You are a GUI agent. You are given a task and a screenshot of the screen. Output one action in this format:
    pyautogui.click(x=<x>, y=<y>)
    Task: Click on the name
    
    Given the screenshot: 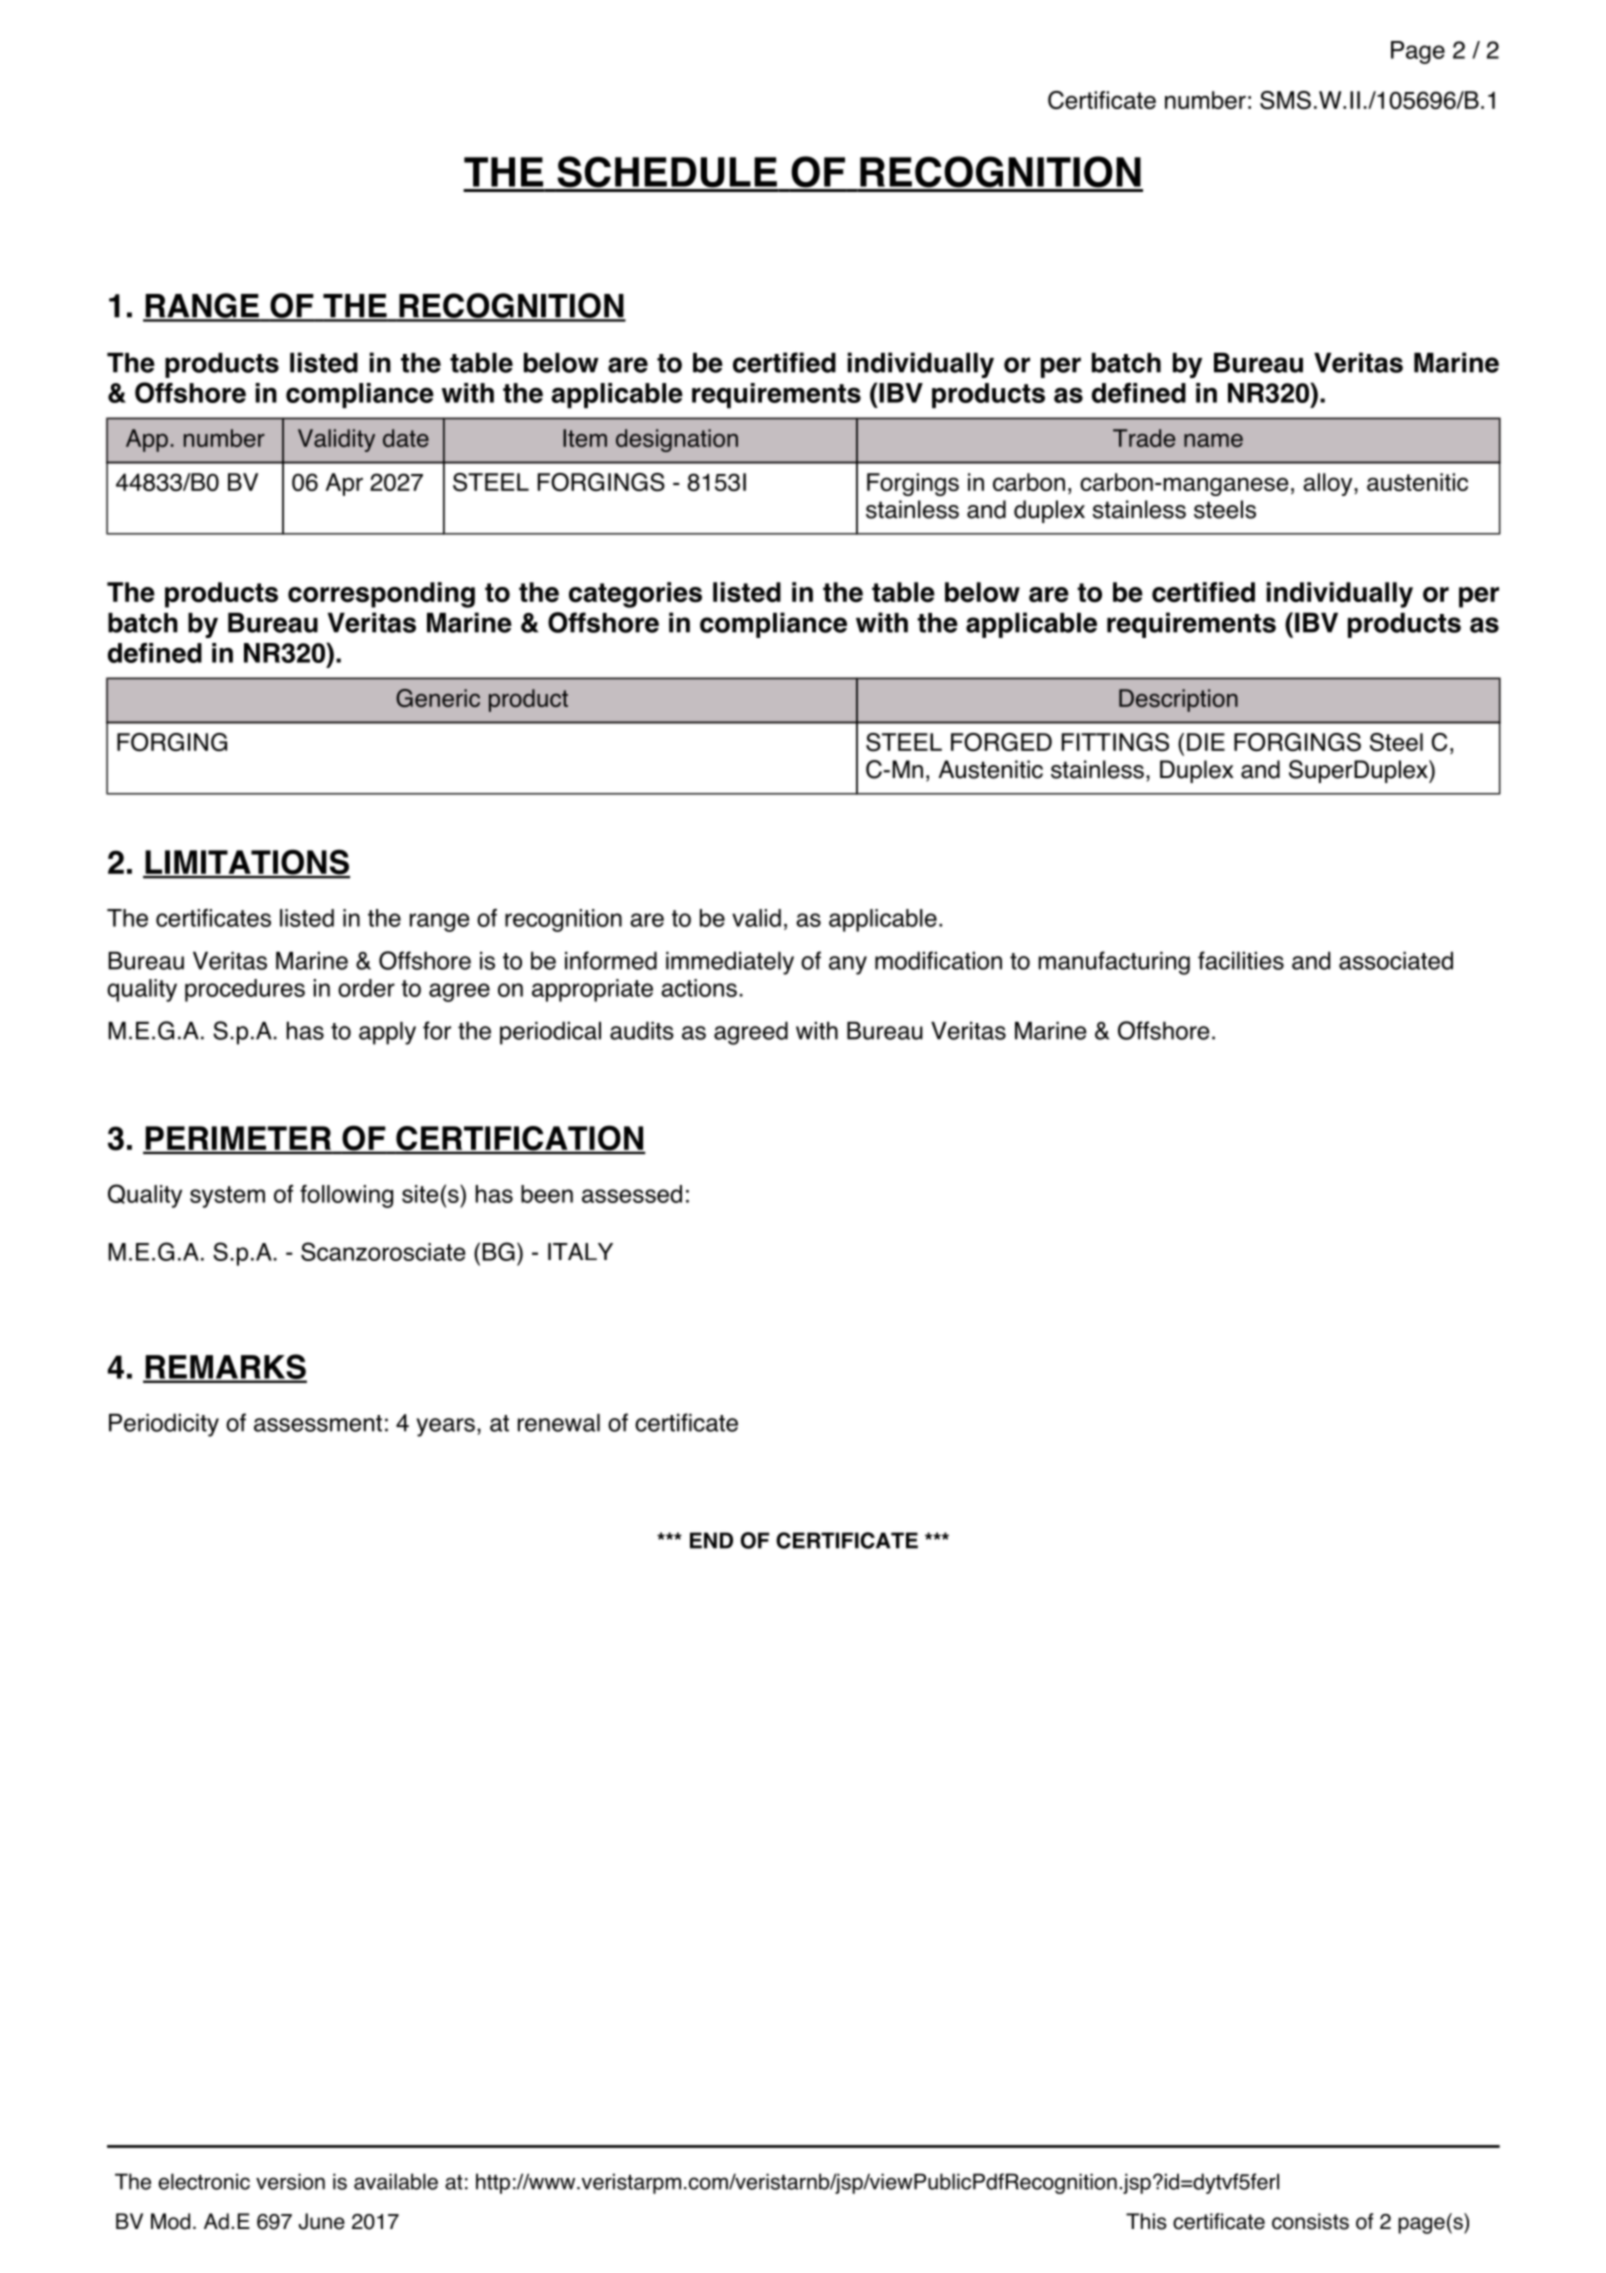 What is the action you would take?
    pyautogui.click(x=1213, y=440)
